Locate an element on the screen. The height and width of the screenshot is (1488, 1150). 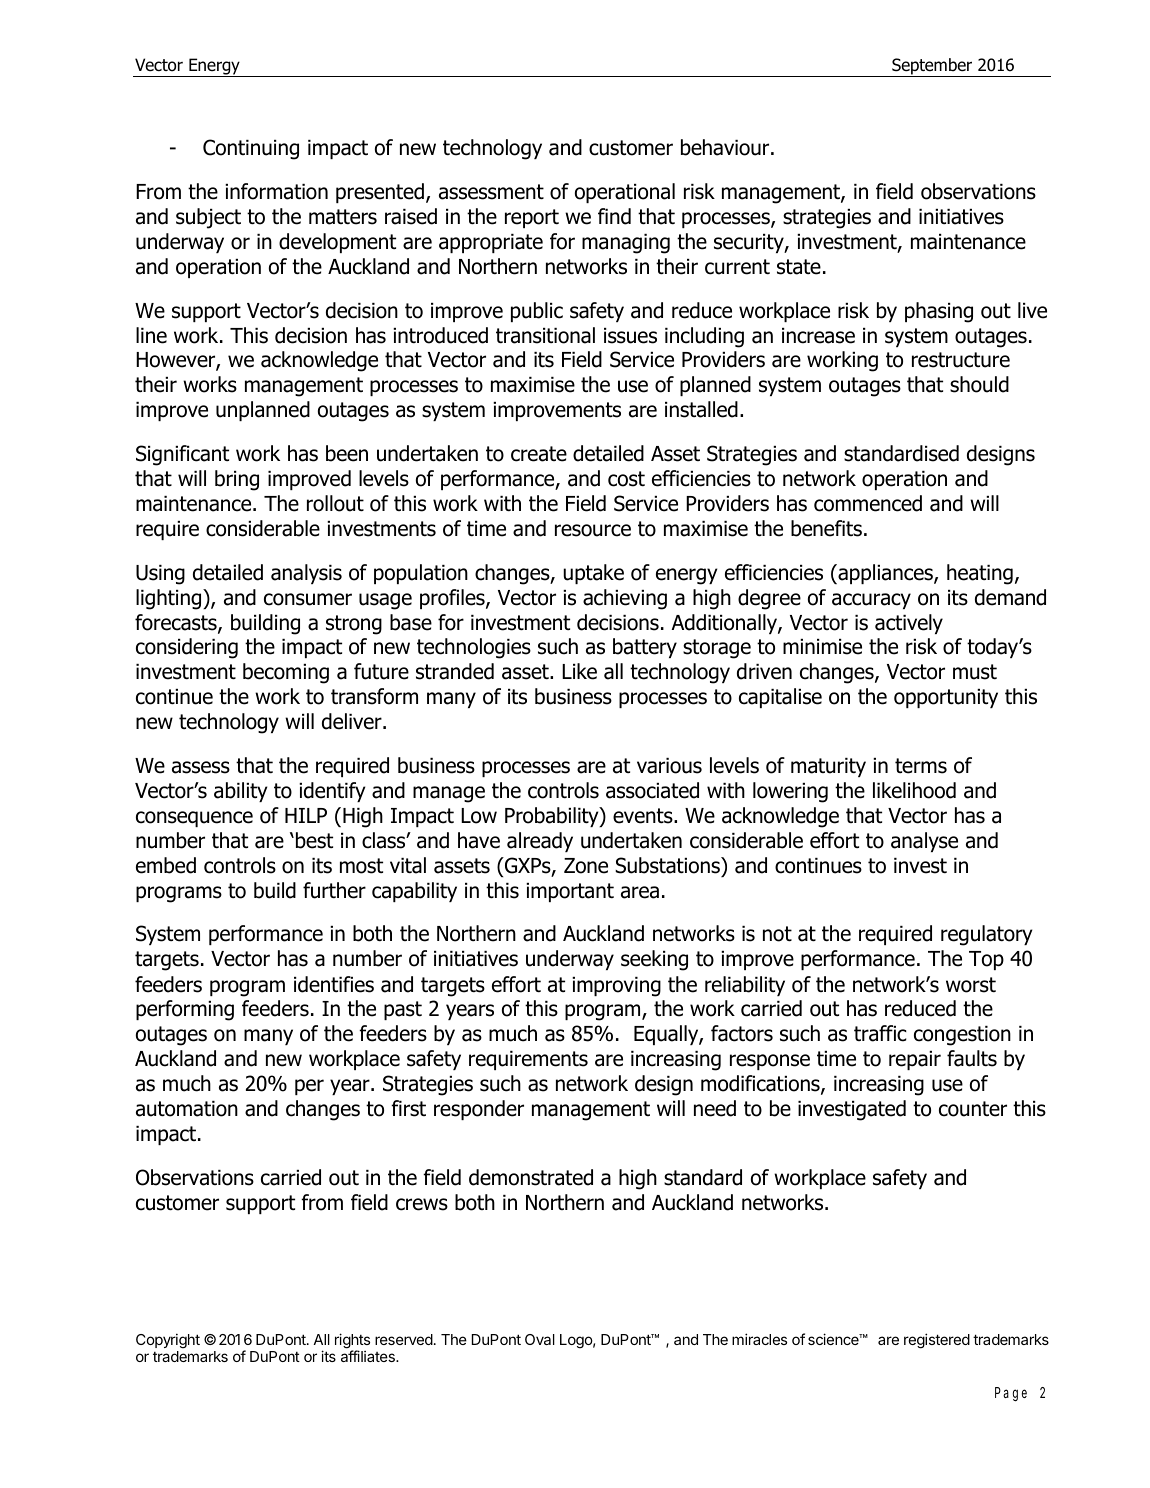
repair is located at coordinates (915, 1060).
